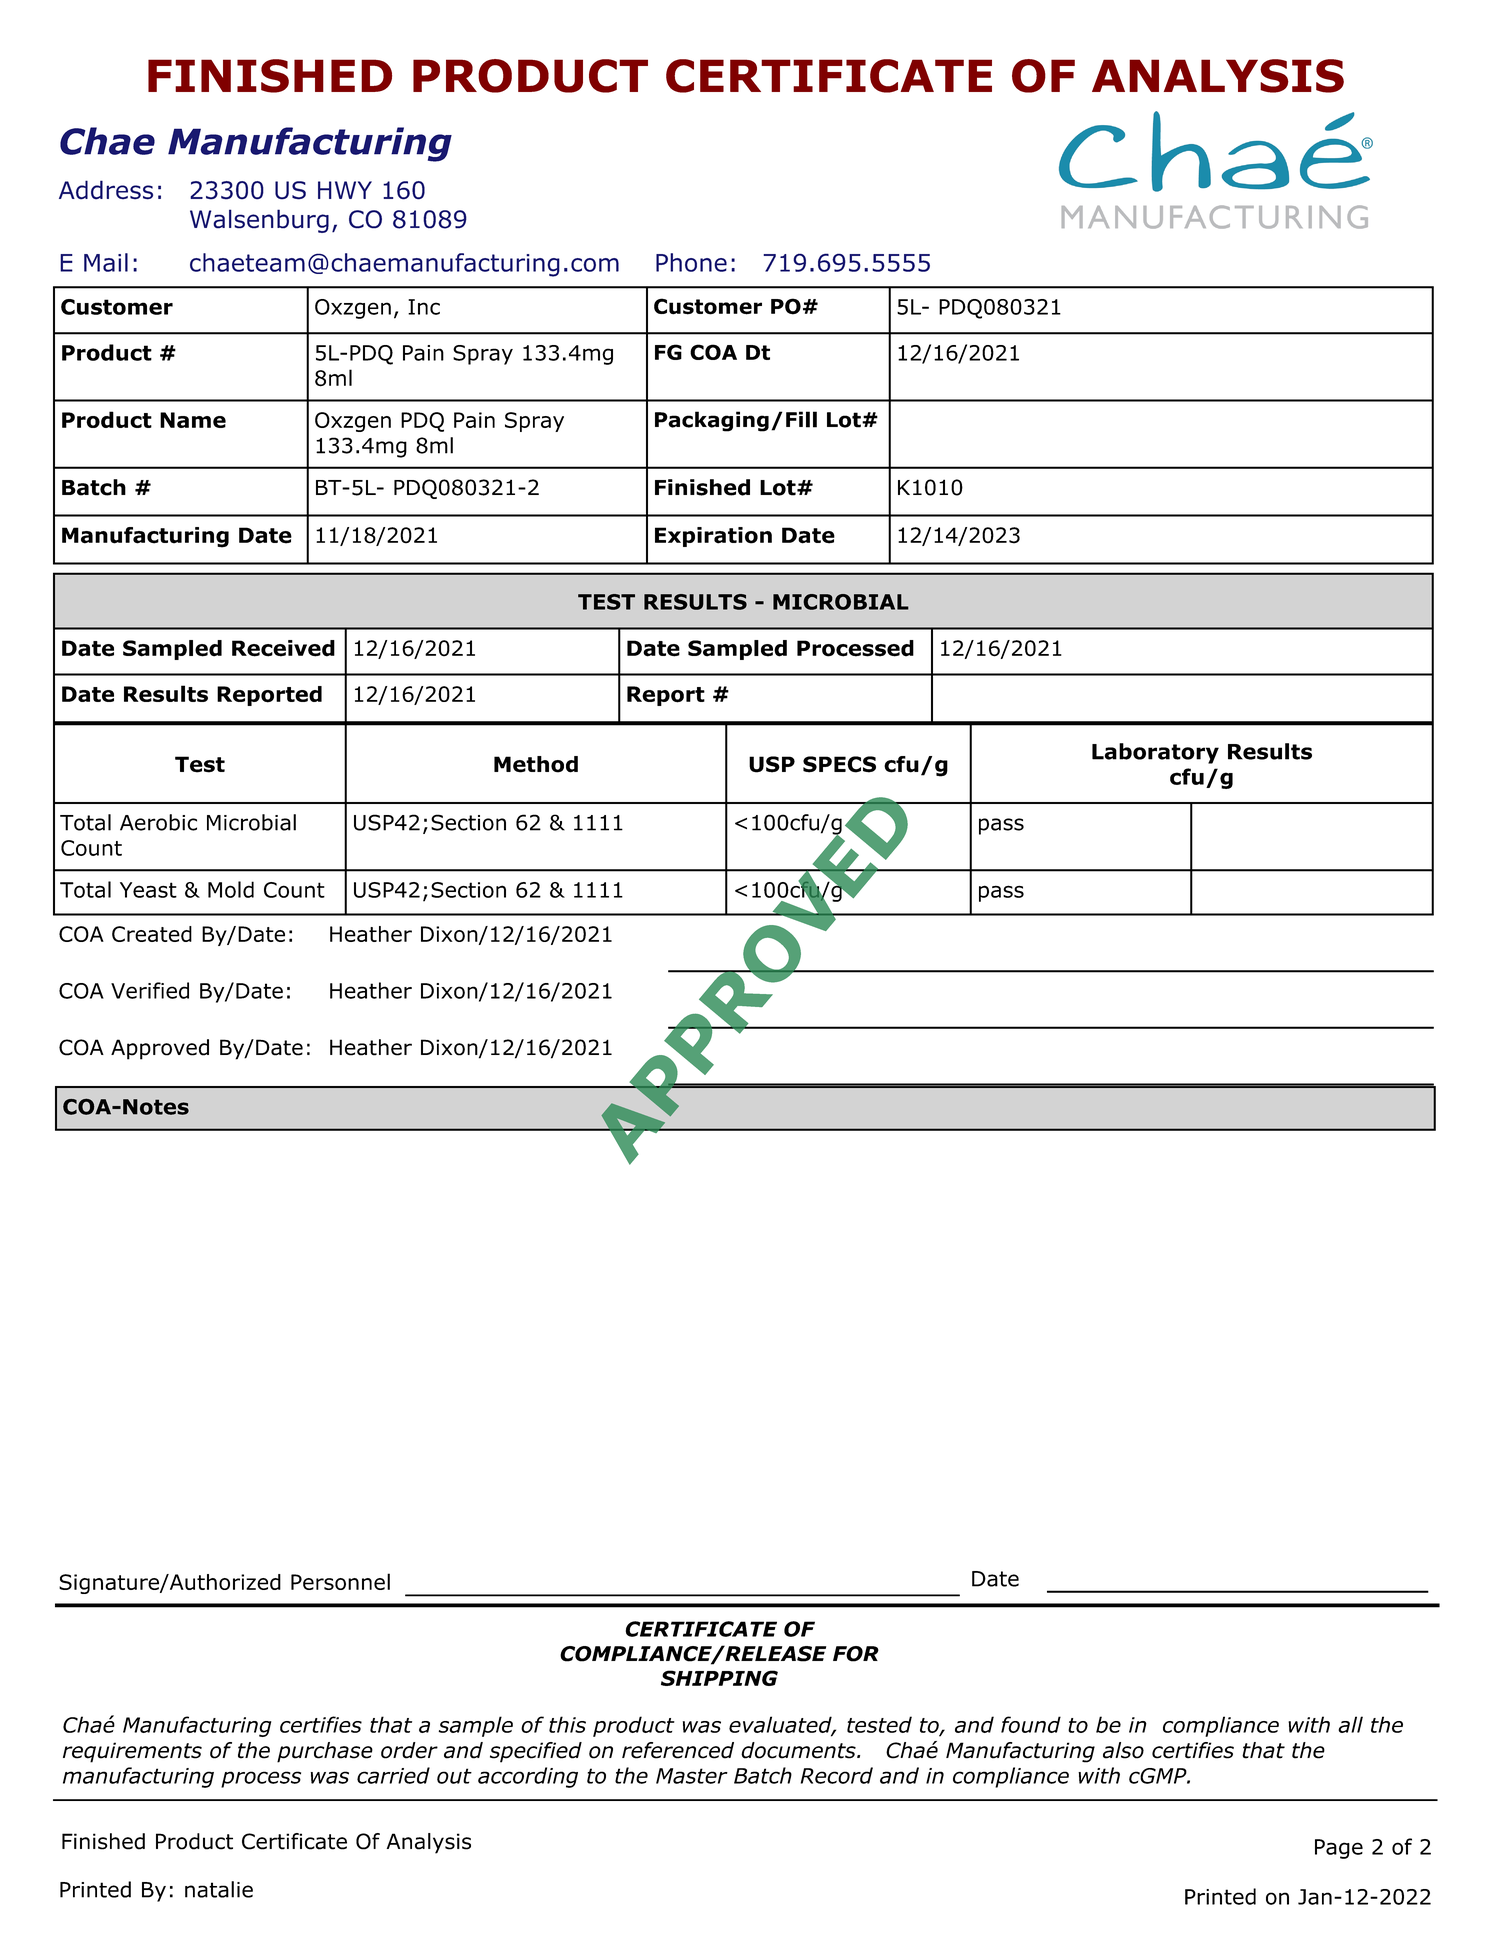 This screenshot has width=1505, height=1947. I want to click on natalie, so click(219, 1889).
